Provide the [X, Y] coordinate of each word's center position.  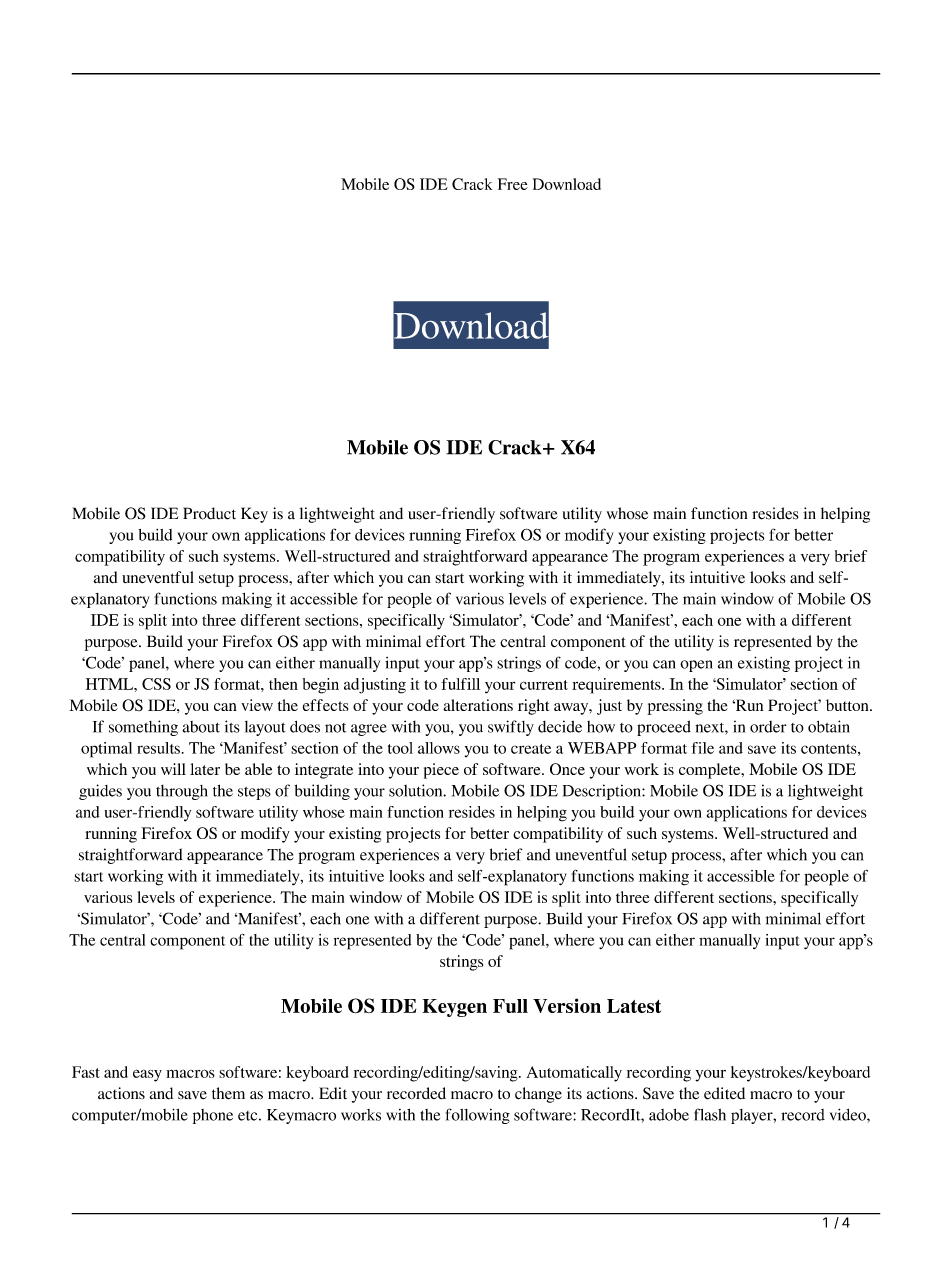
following [478, 1116]
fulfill [460, 684]
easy [147, 1075]
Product [209, 513]
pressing [675, 707]
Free [513, 184]
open [696, 666]
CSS [156, 684]
